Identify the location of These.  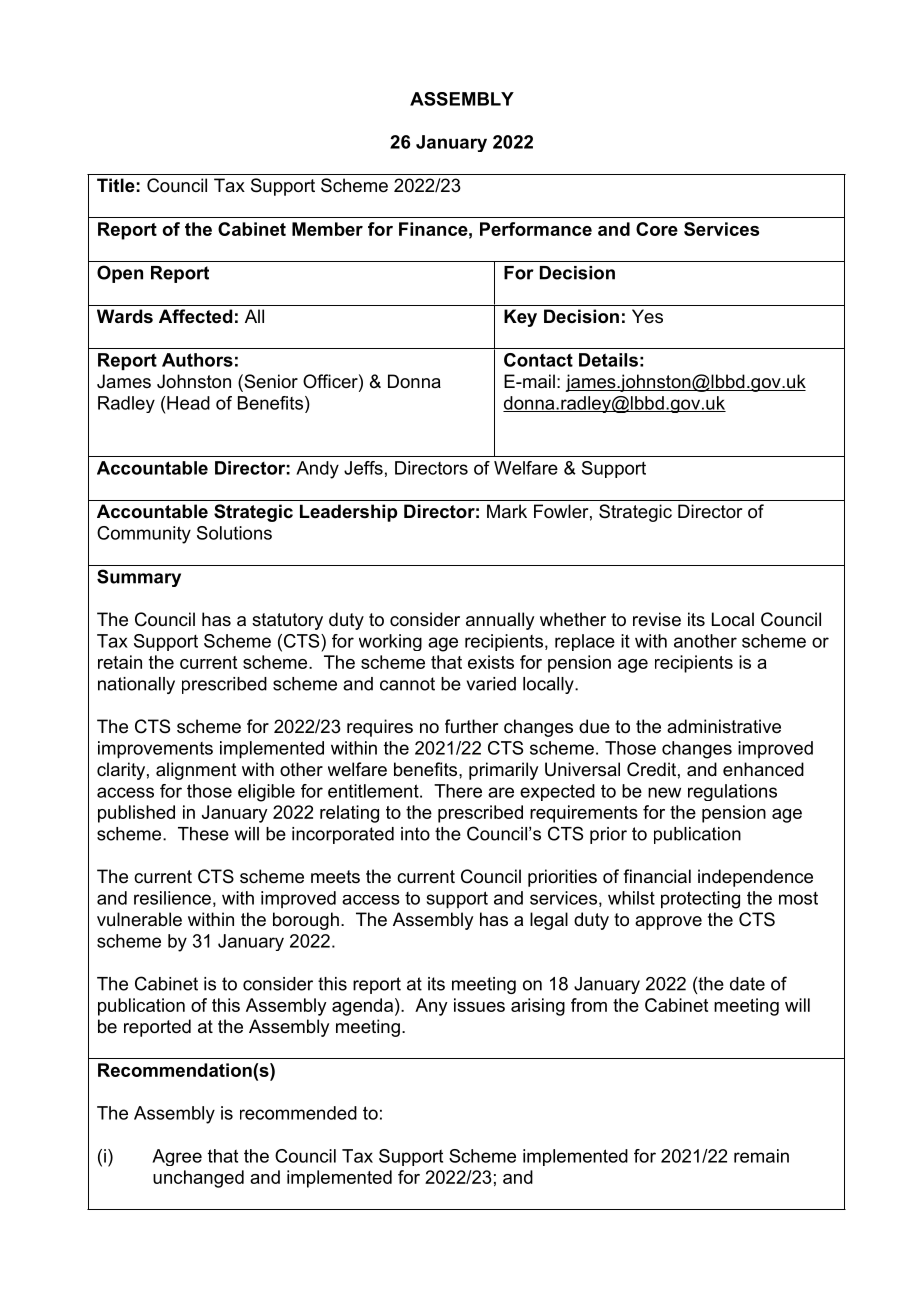
(203, 834).
